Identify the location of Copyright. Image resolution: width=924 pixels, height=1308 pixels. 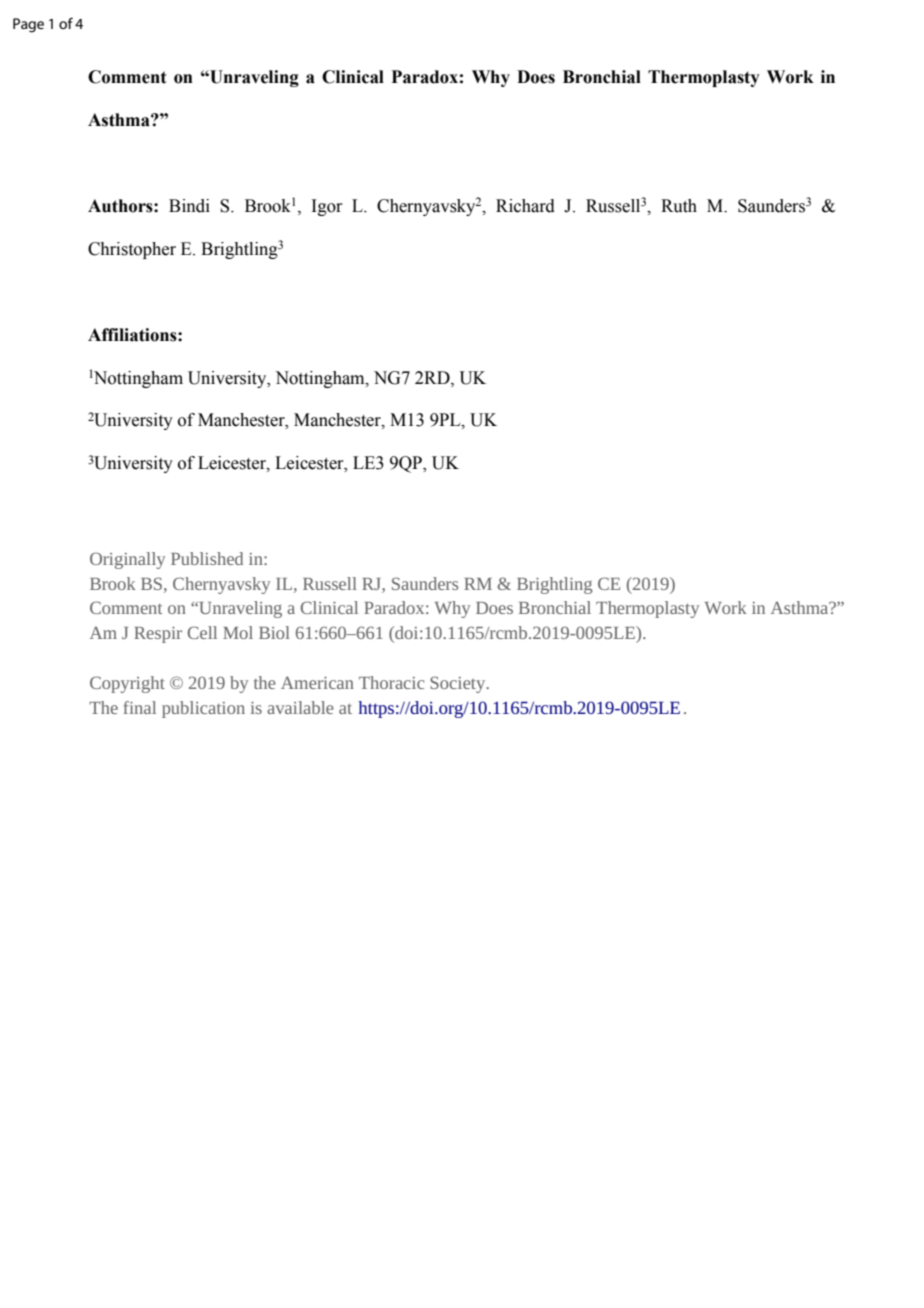
(127, 684).
